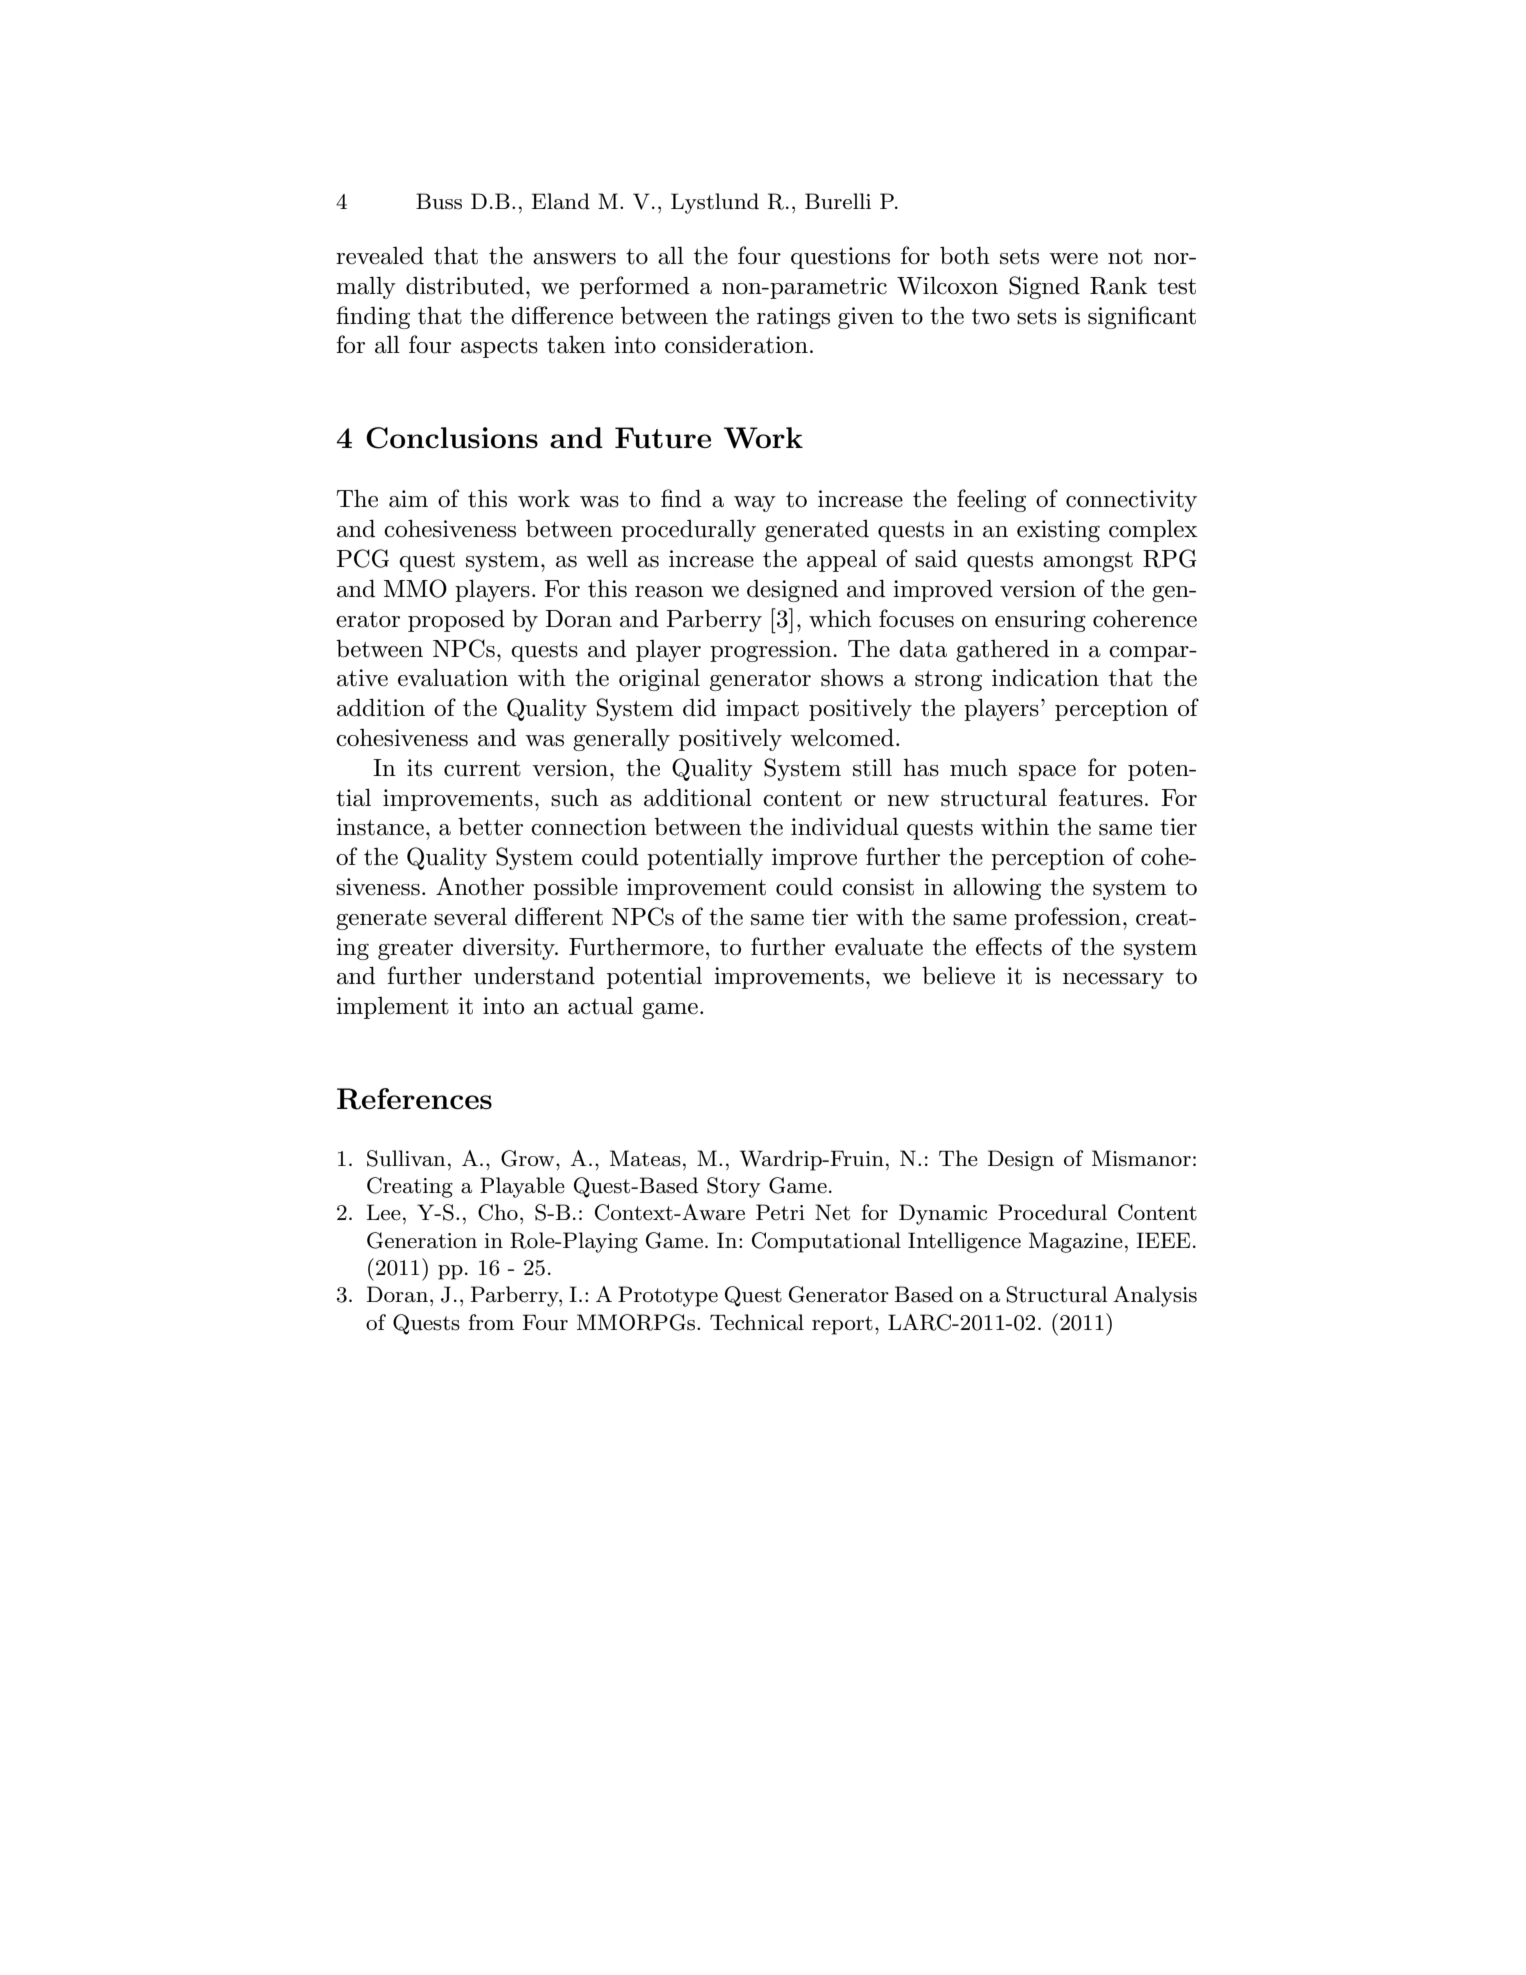 The image size is (1526, 1975). I want to click on Magazine, so click(1076, 1242).
